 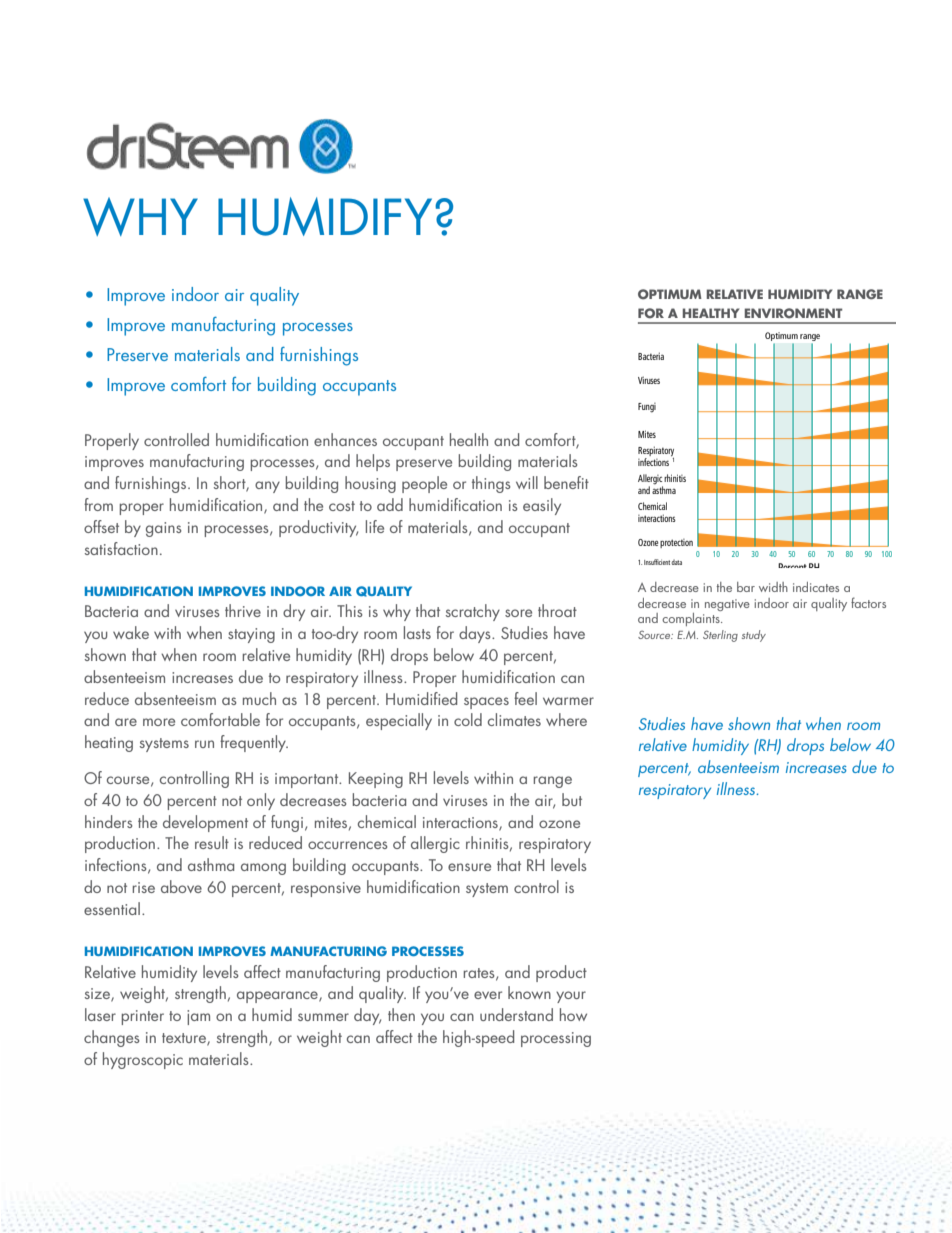 I want to click on protection, so click(x=676, y=543).
